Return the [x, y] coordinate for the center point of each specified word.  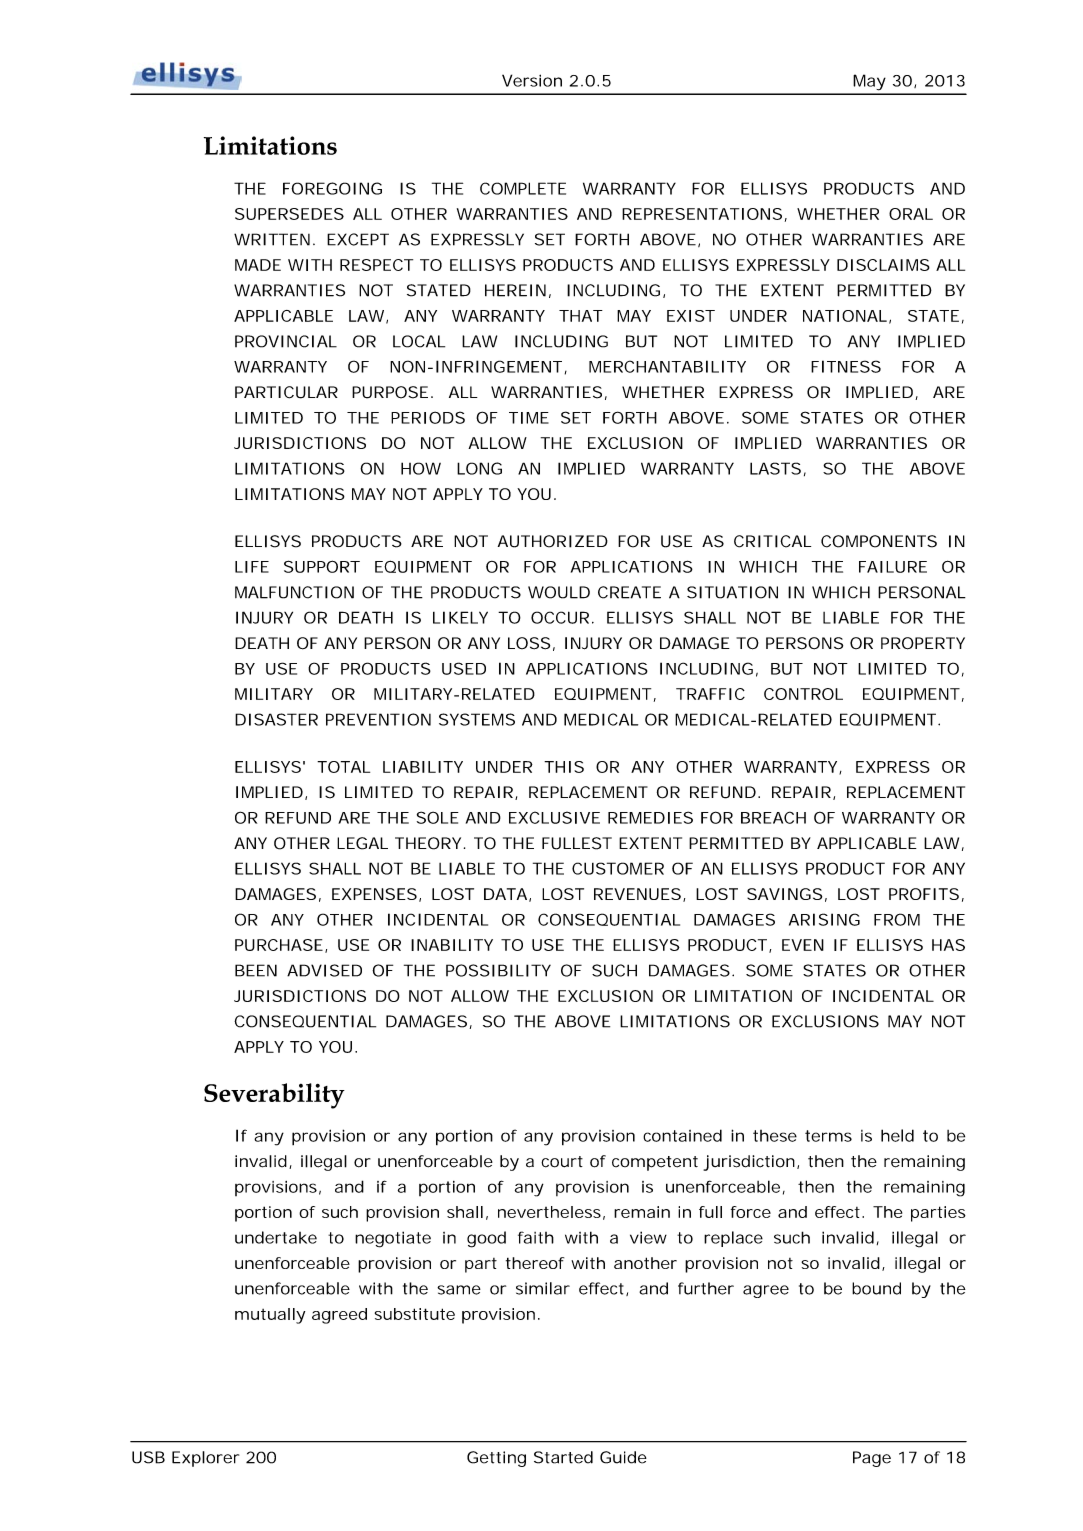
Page [872, 1459]
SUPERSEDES [289, 214]
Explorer [205, 1459]
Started [563, 1457]
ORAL [911, 214]
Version [532, 80]
